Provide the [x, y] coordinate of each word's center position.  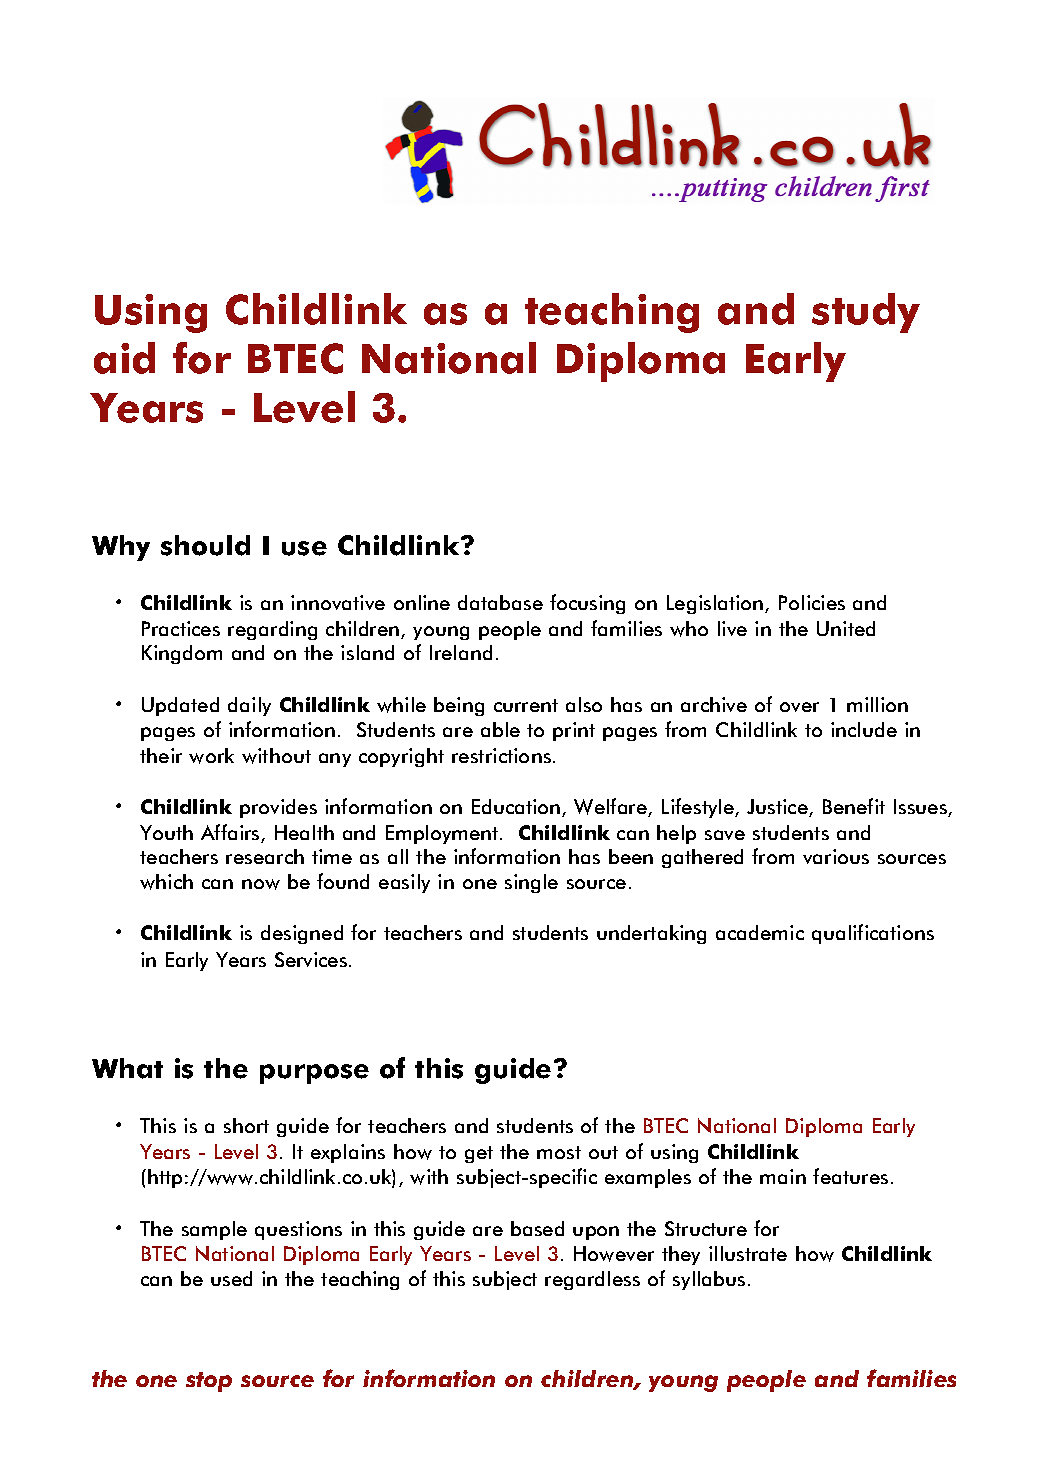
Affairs [231, 833]
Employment [443, 834]
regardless [592, 1280]
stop [209, 1382]
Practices [181, 628]
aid [124, 358]
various [836, 856]
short [246, 1125]
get [479, 1154]
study [866, 313]
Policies [812, 602]
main [783, 1176]
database [500, 602]
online [422, 602]
